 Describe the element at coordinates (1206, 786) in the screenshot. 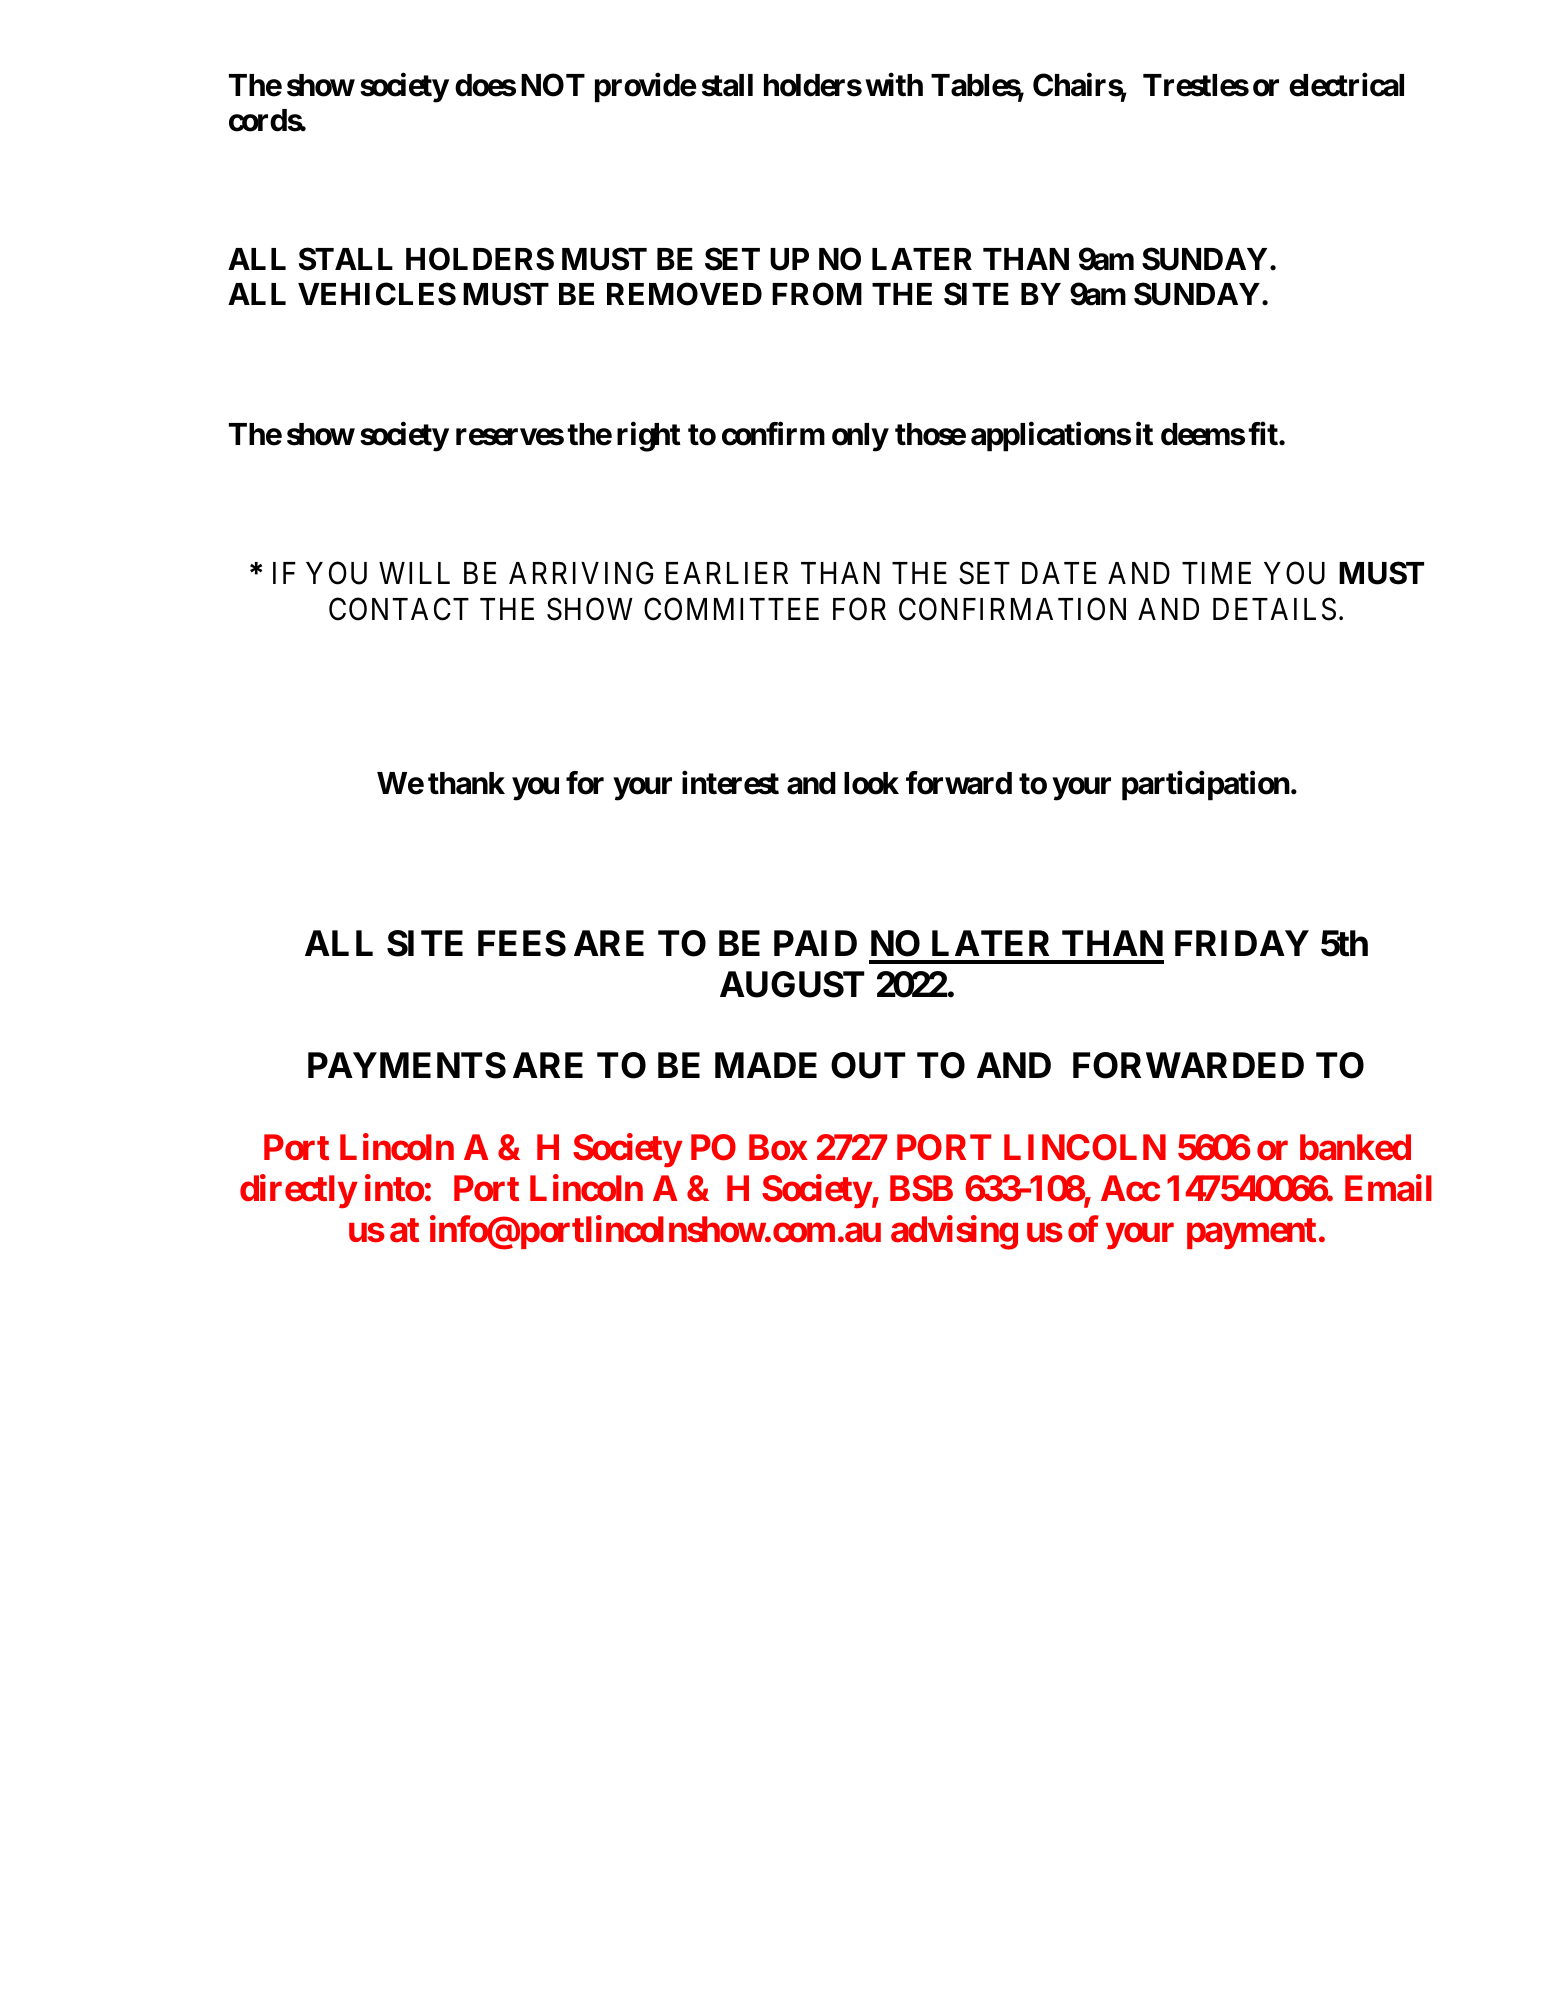

I see `participation` at that location.
